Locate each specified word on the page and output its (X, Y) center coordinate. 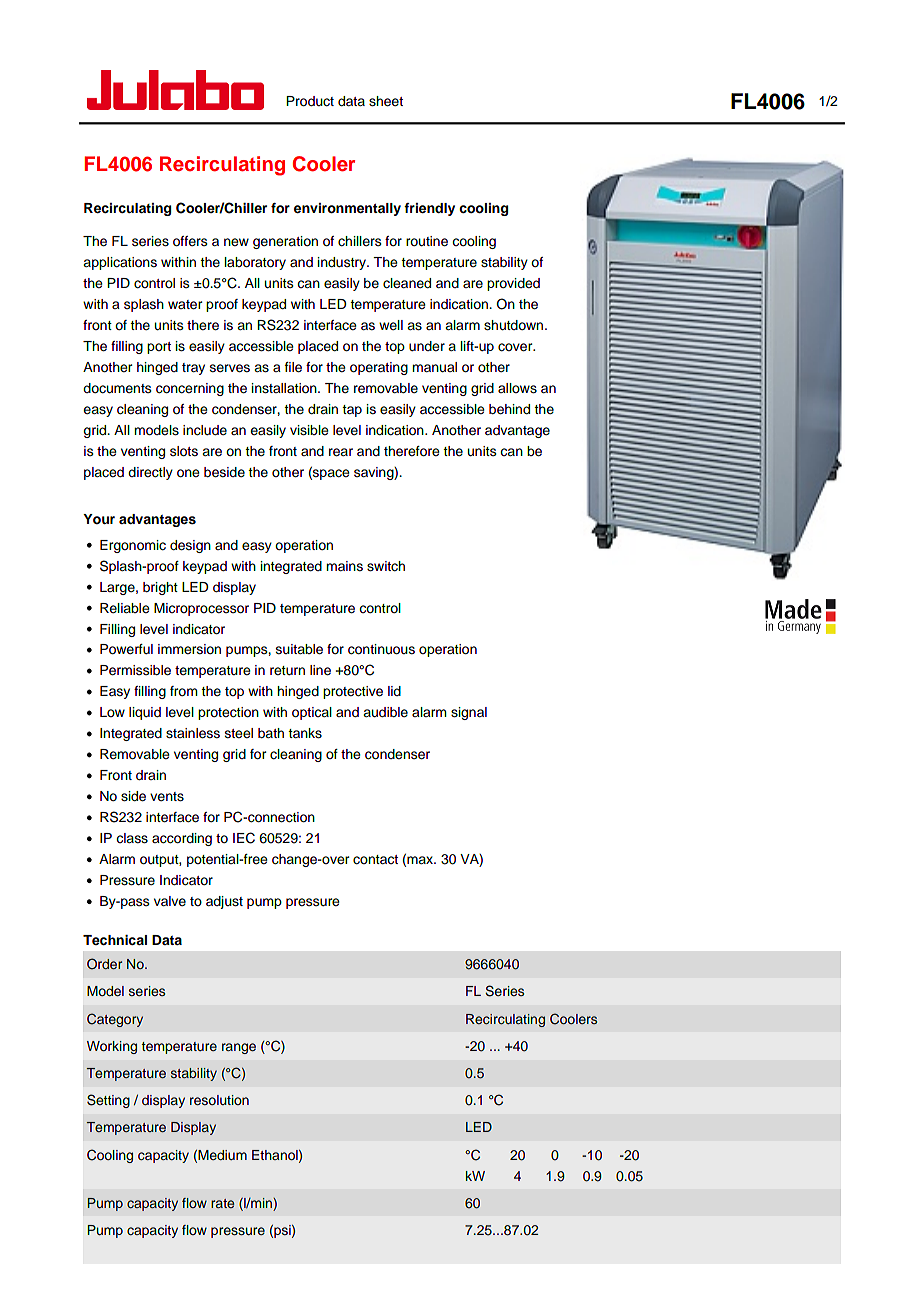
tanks (305, 733)
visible (309, 430)
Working (112, 1047)
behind (509, 409)
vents (167, 797)
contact (375, 860)
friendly (429, 209)
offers (190, 241)
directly (150, 473)
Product (310, 101)
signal (469, 713)
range (239, 1048)
